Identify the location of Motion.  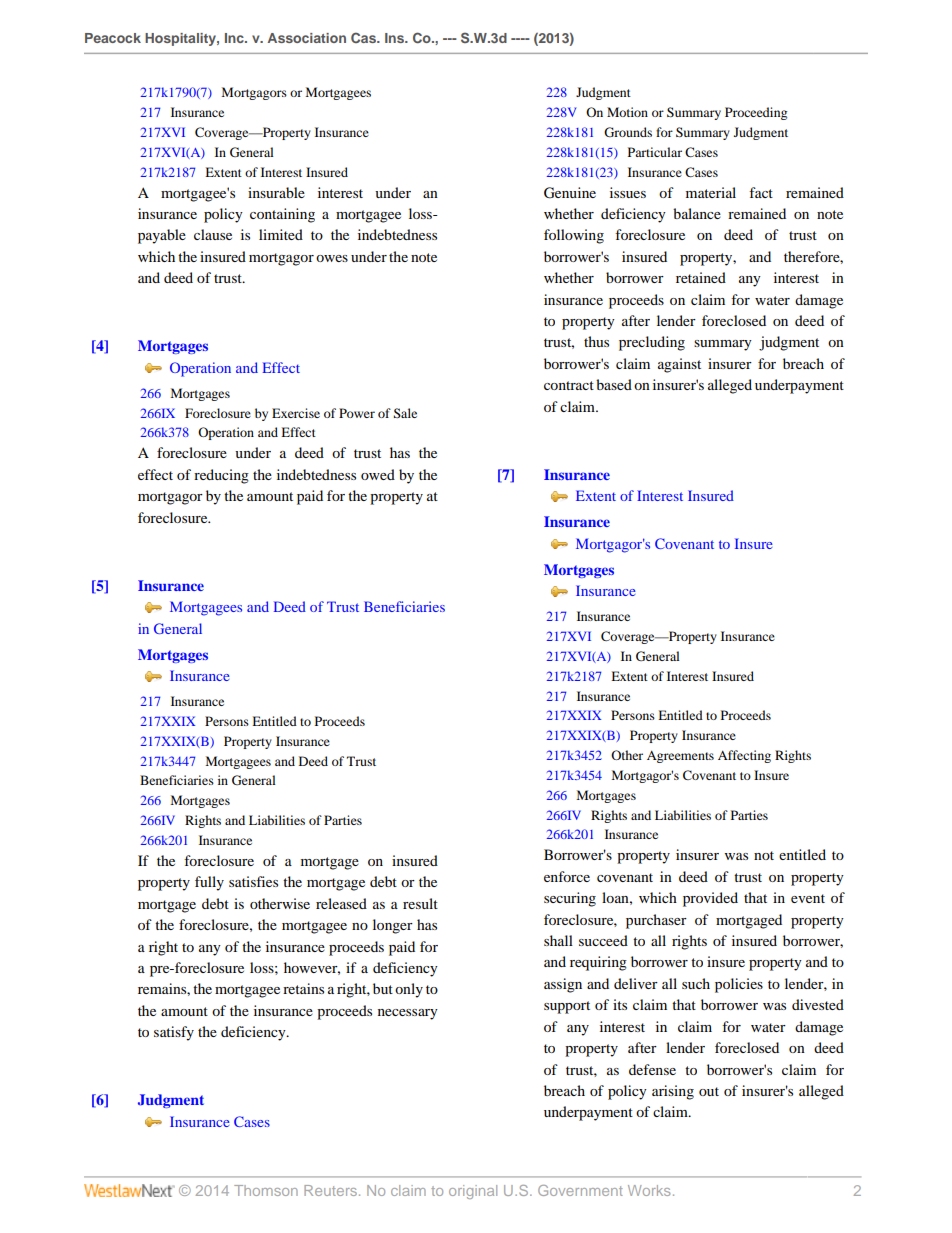
(627, 112).
